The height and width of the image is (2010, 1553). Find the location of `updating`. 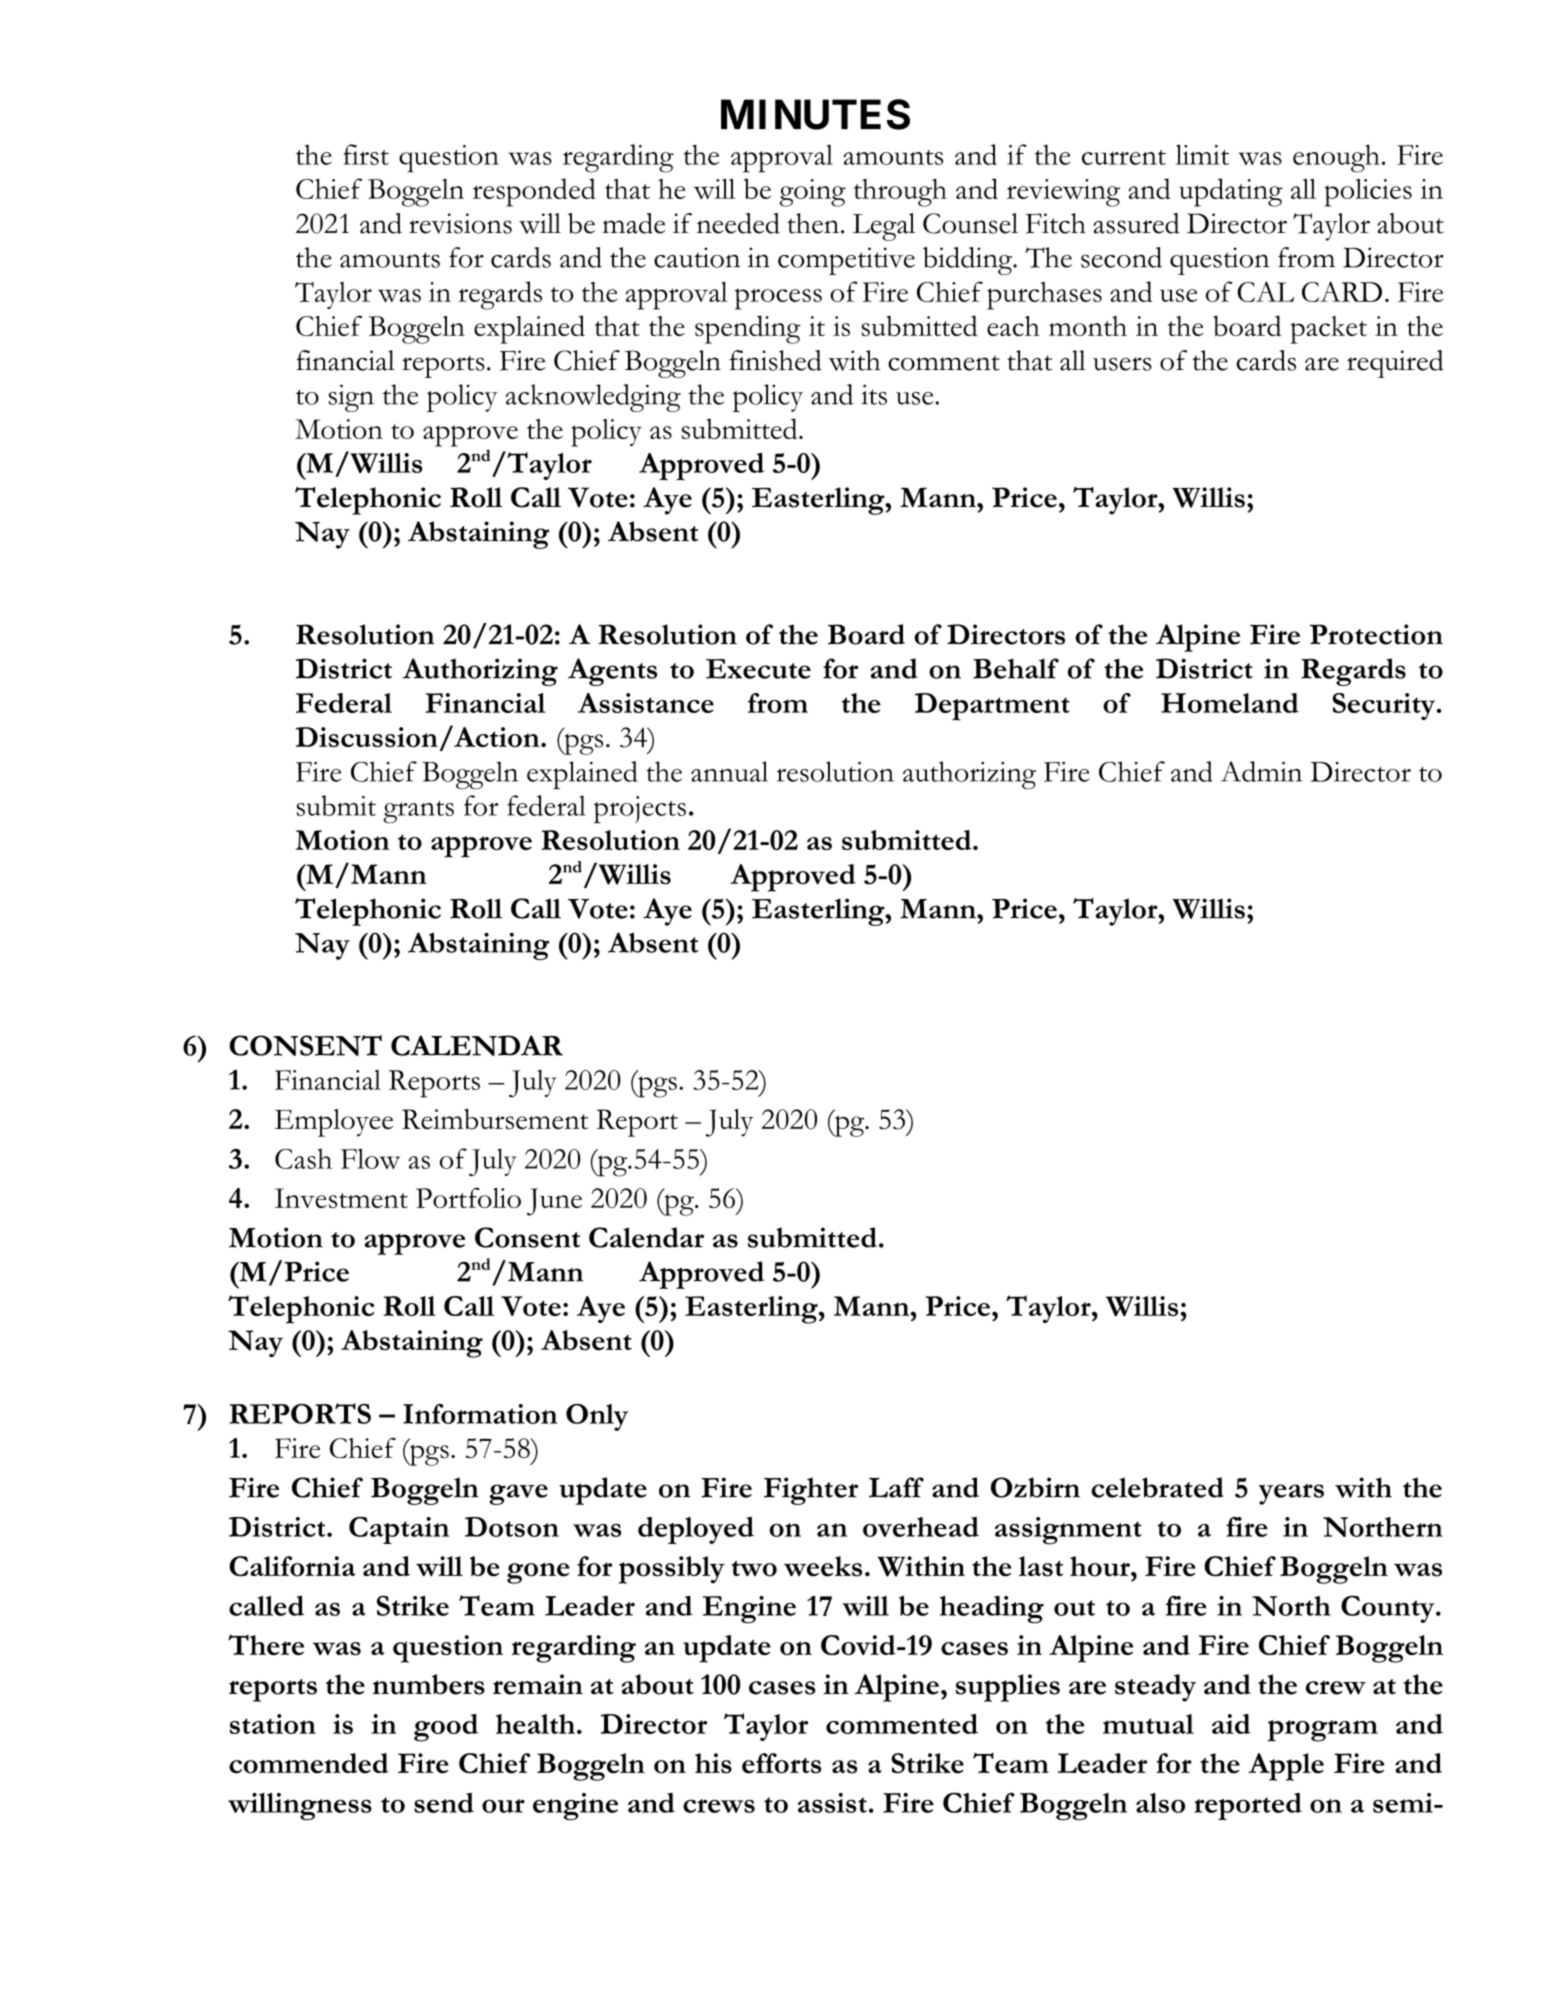

updating is located at coordinates (1231, 192).
